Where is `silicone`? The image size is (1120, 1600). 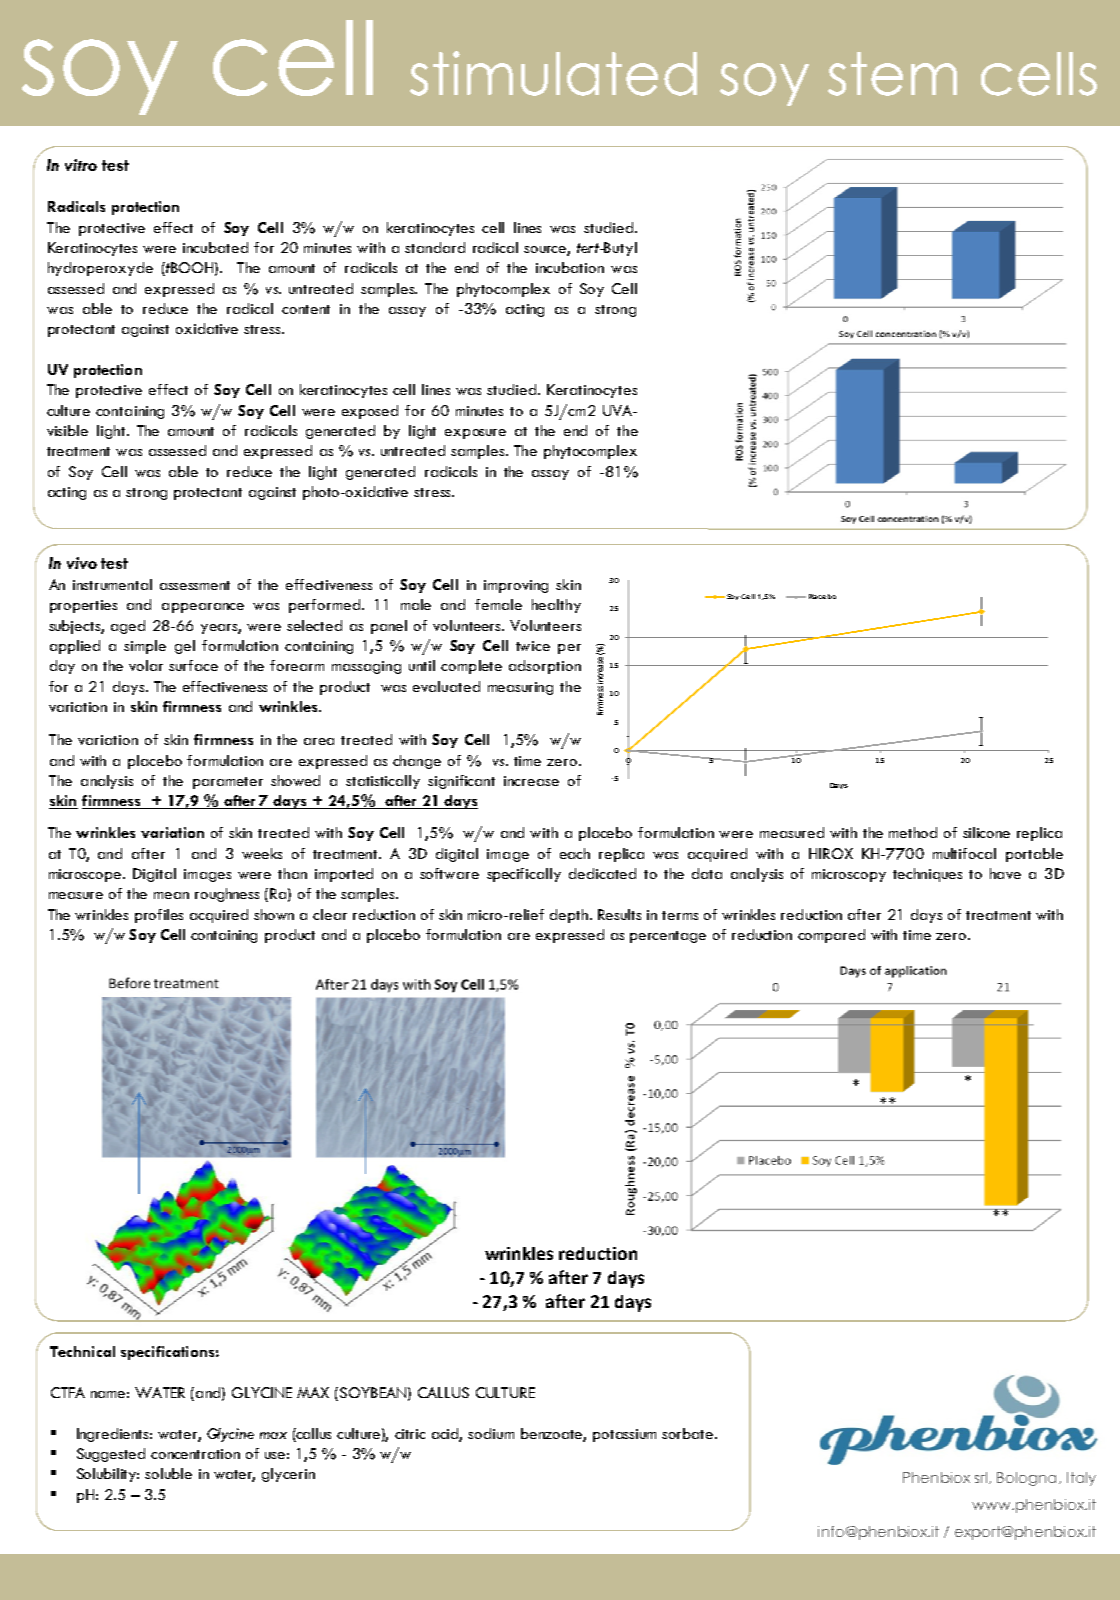 silicone is located at coordinates (986, 832).
